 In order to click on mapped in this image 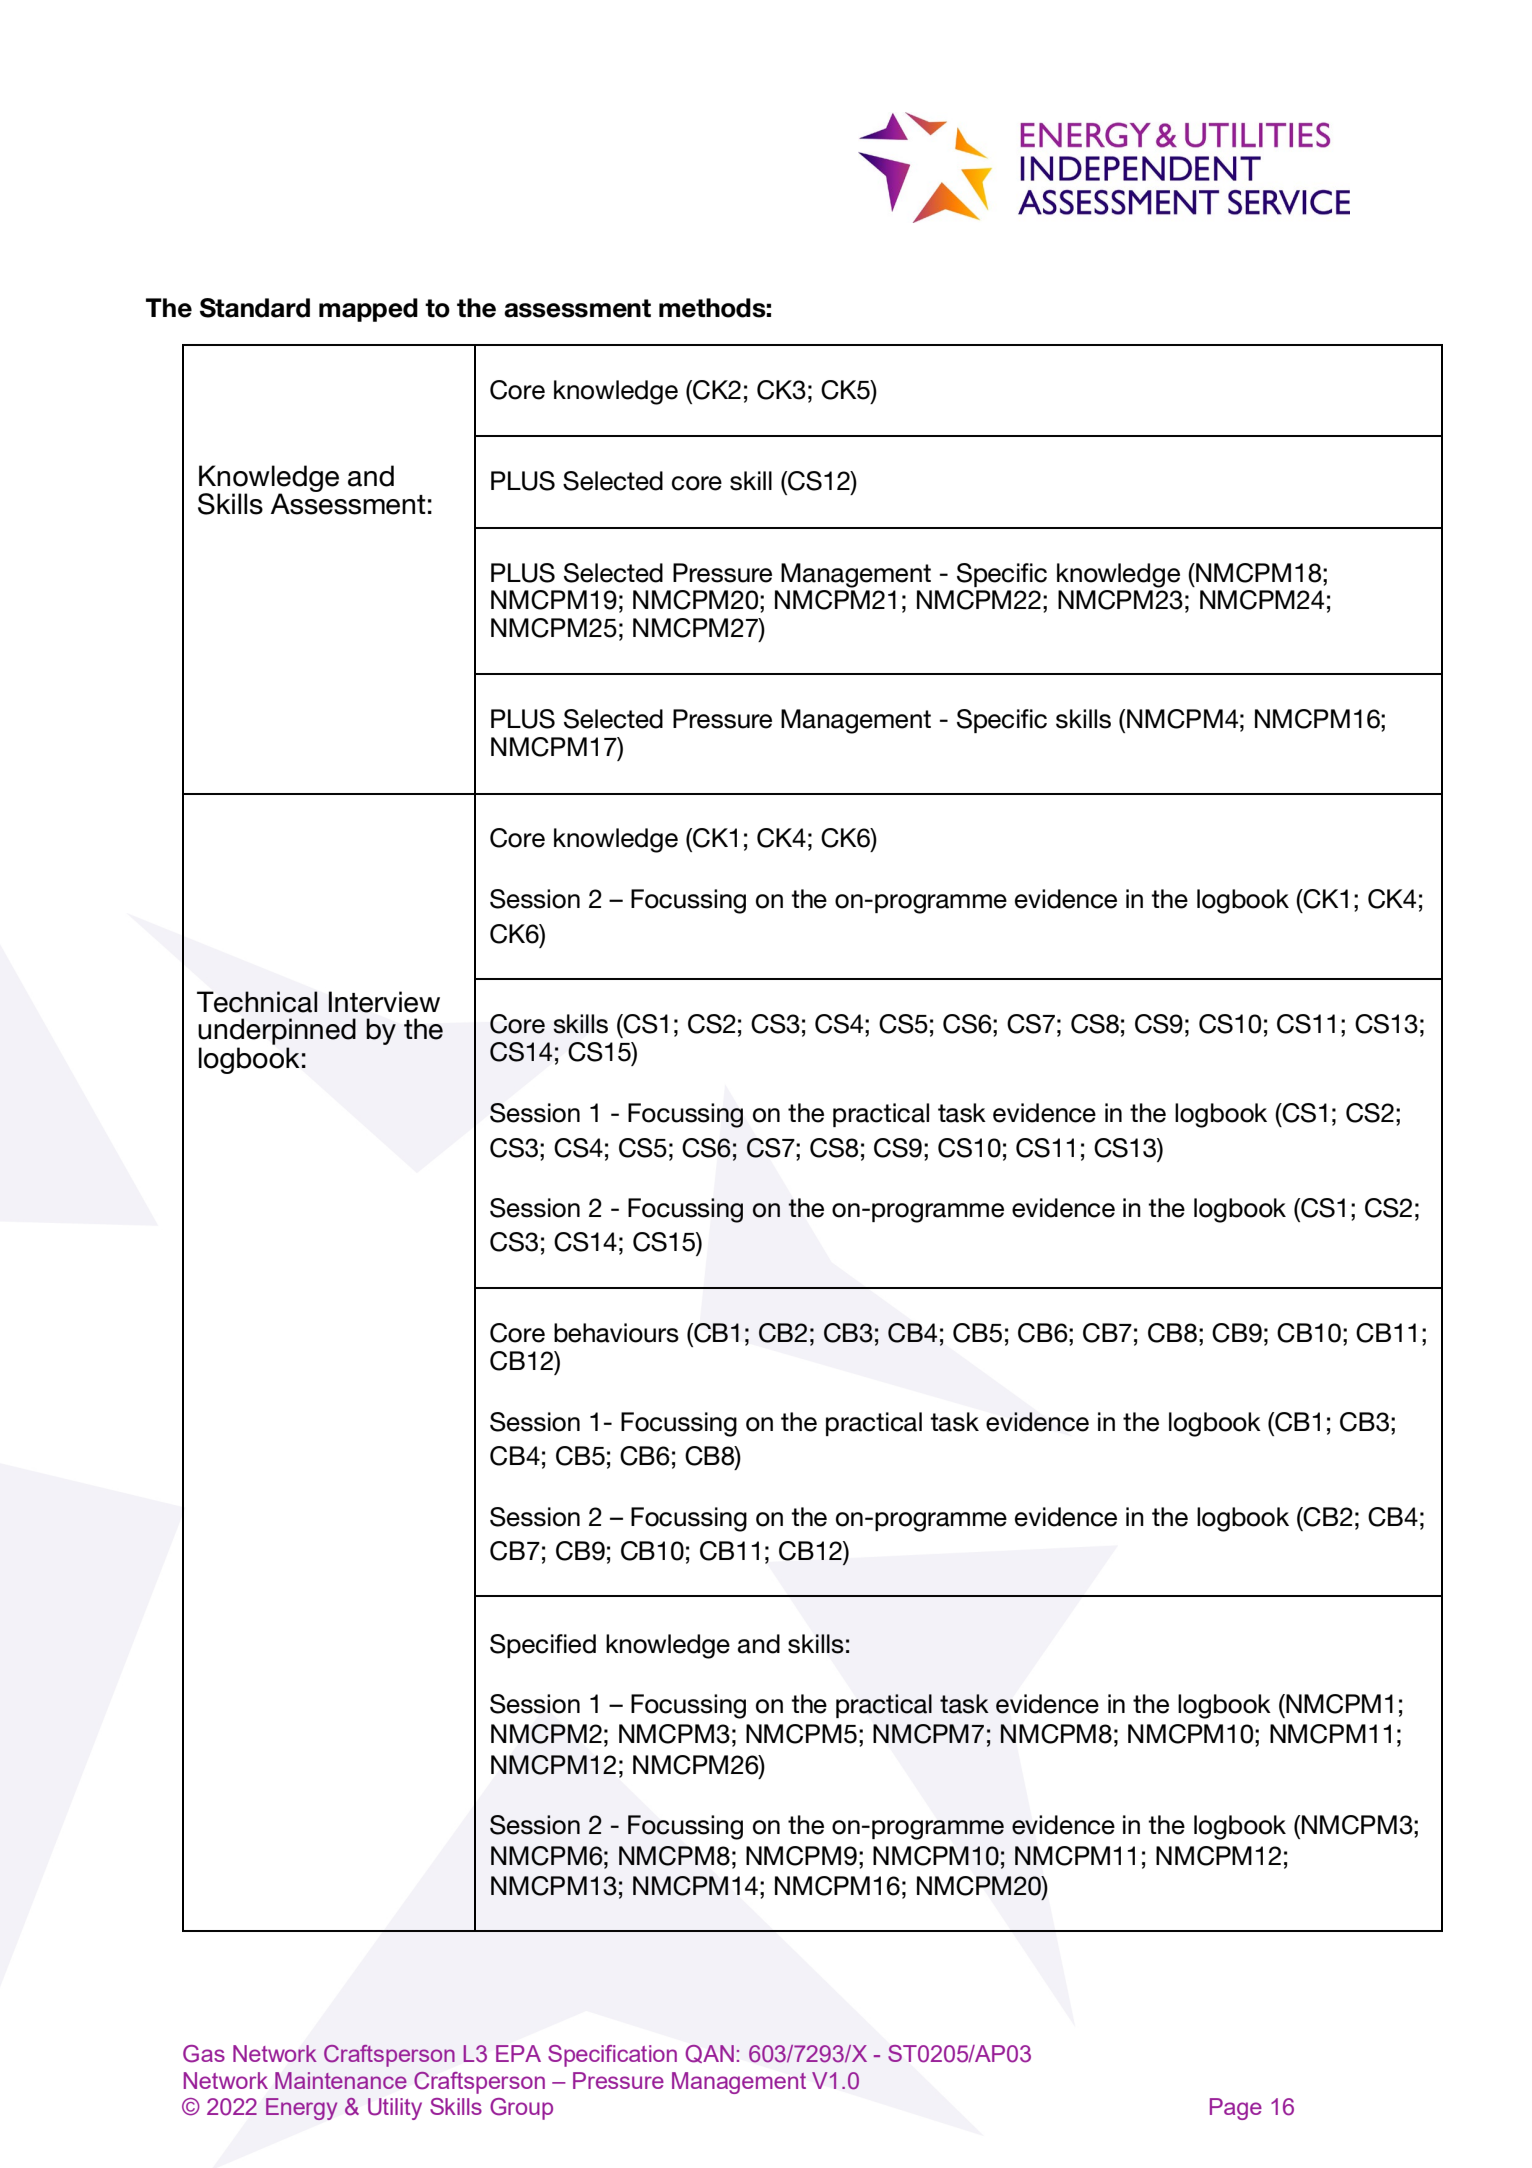, I will do `click(368, 310)`.
